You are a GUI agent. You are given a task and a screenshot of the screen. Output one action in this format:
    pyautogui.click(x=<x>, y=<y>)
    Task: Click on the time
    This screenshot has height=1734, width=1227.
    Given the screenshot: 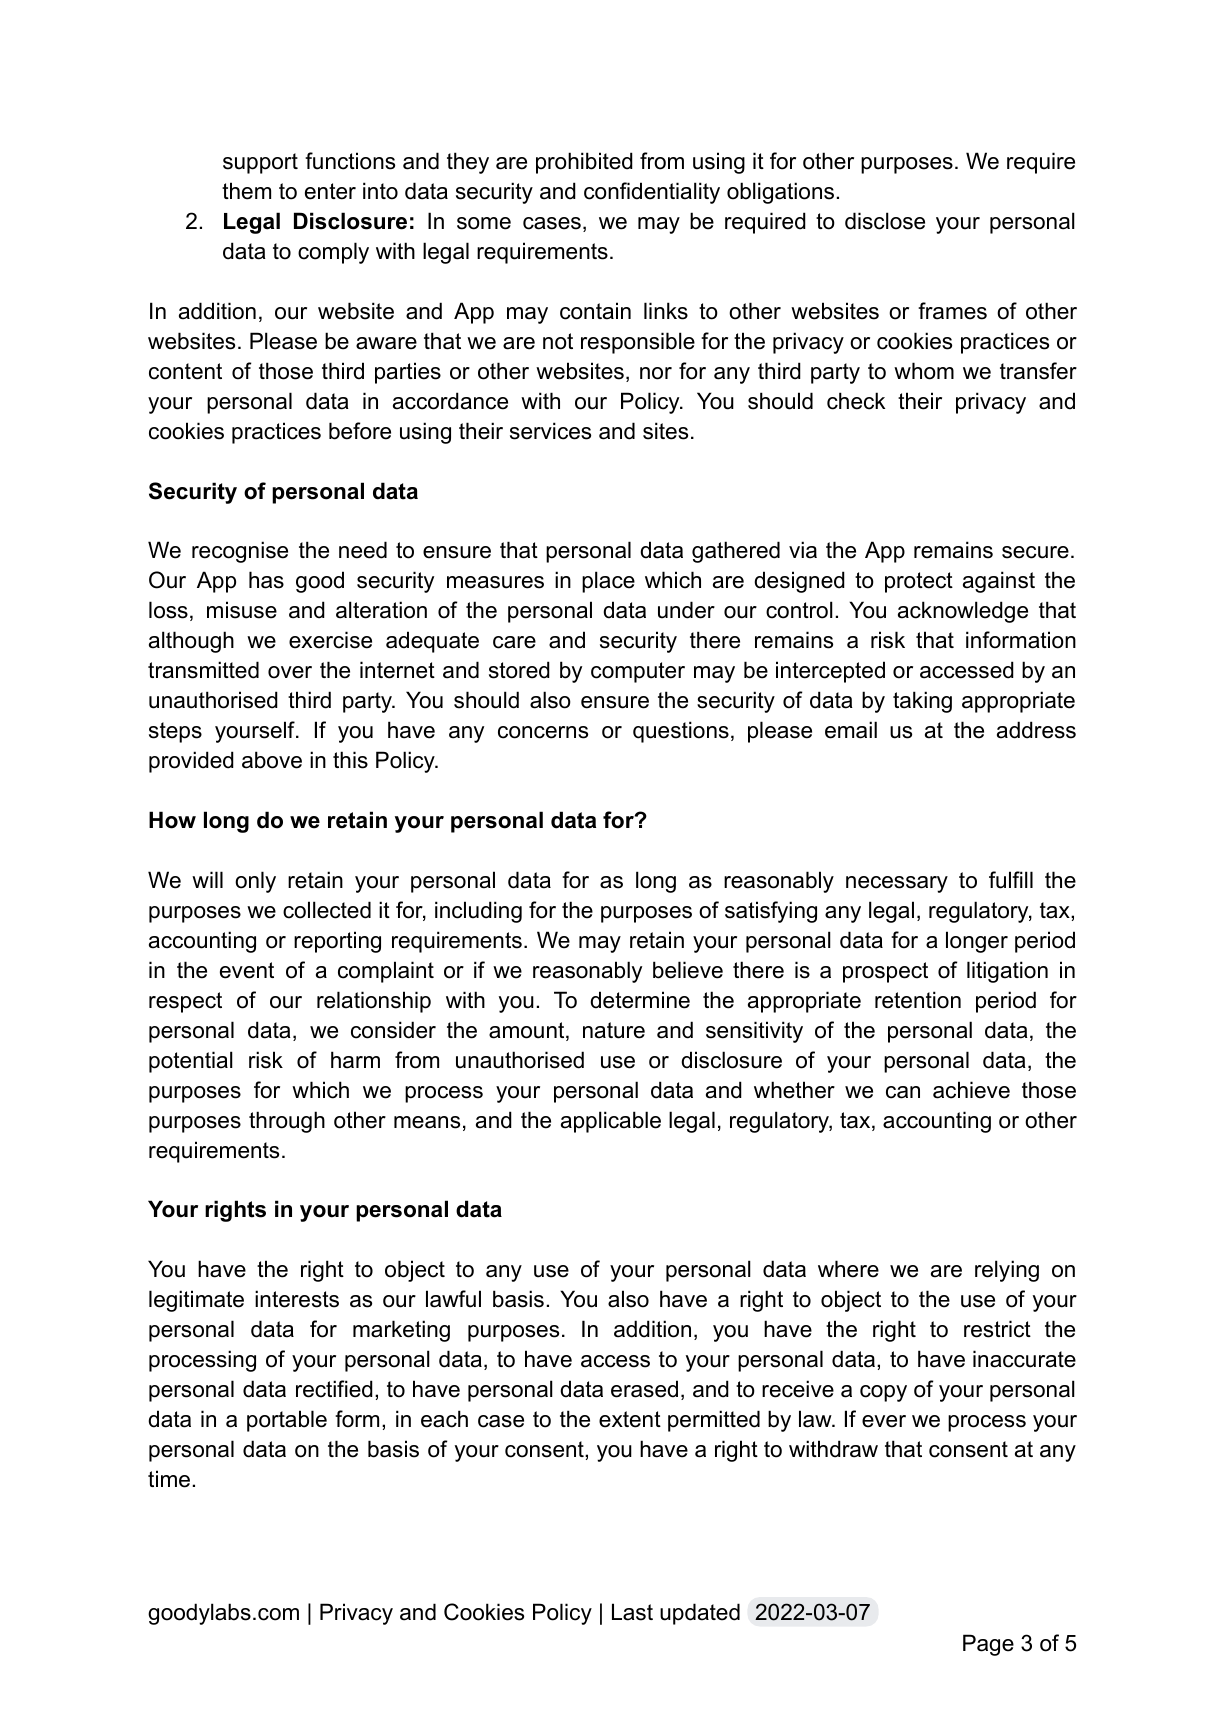 What is the action you would take?
    pyautogui.click(x=169, y=1479)
